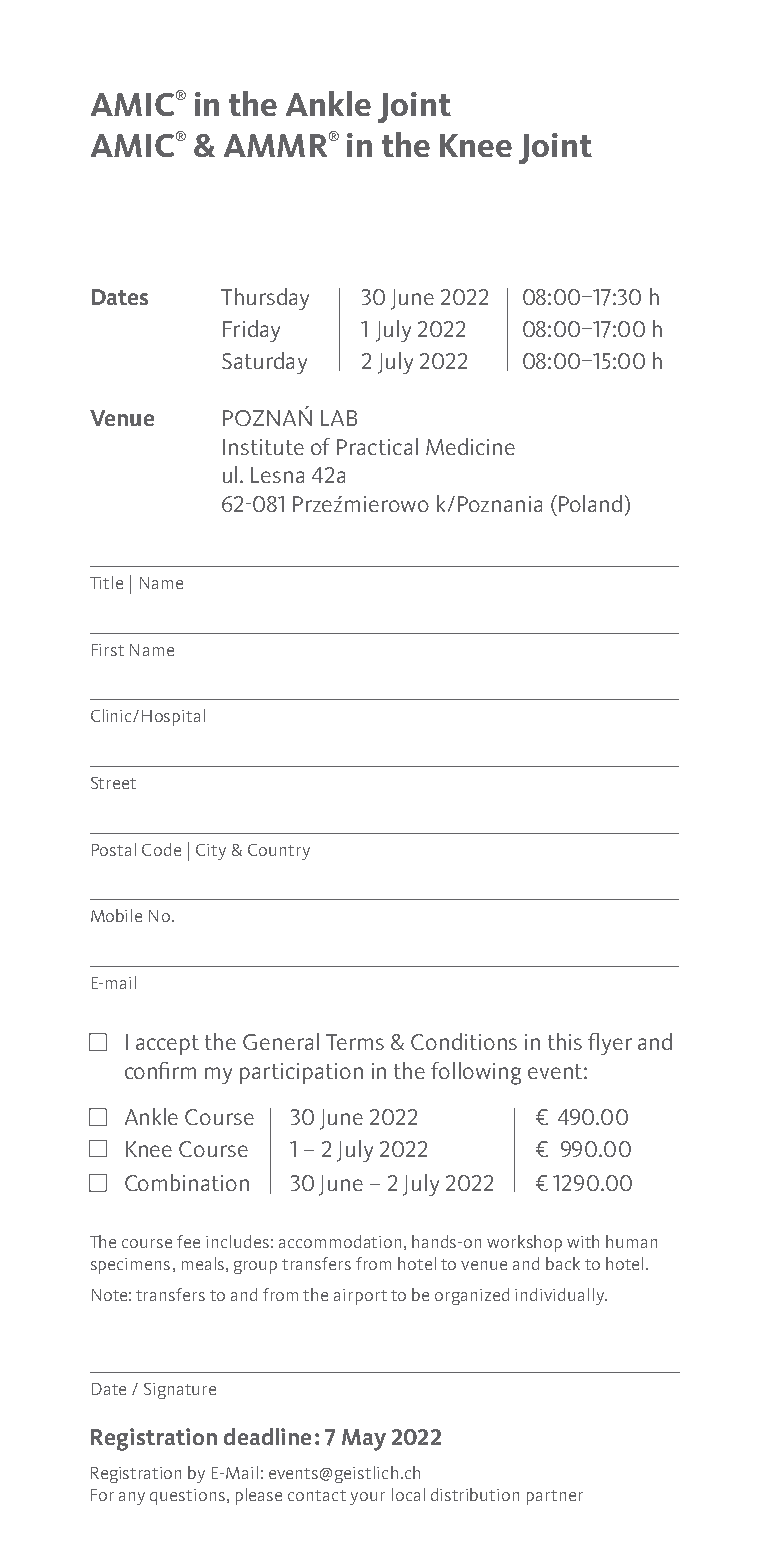 The image size is (784, 1568). Describe the element at coordinates (565, 1041) in the screenshot. I see `this` at that location.
